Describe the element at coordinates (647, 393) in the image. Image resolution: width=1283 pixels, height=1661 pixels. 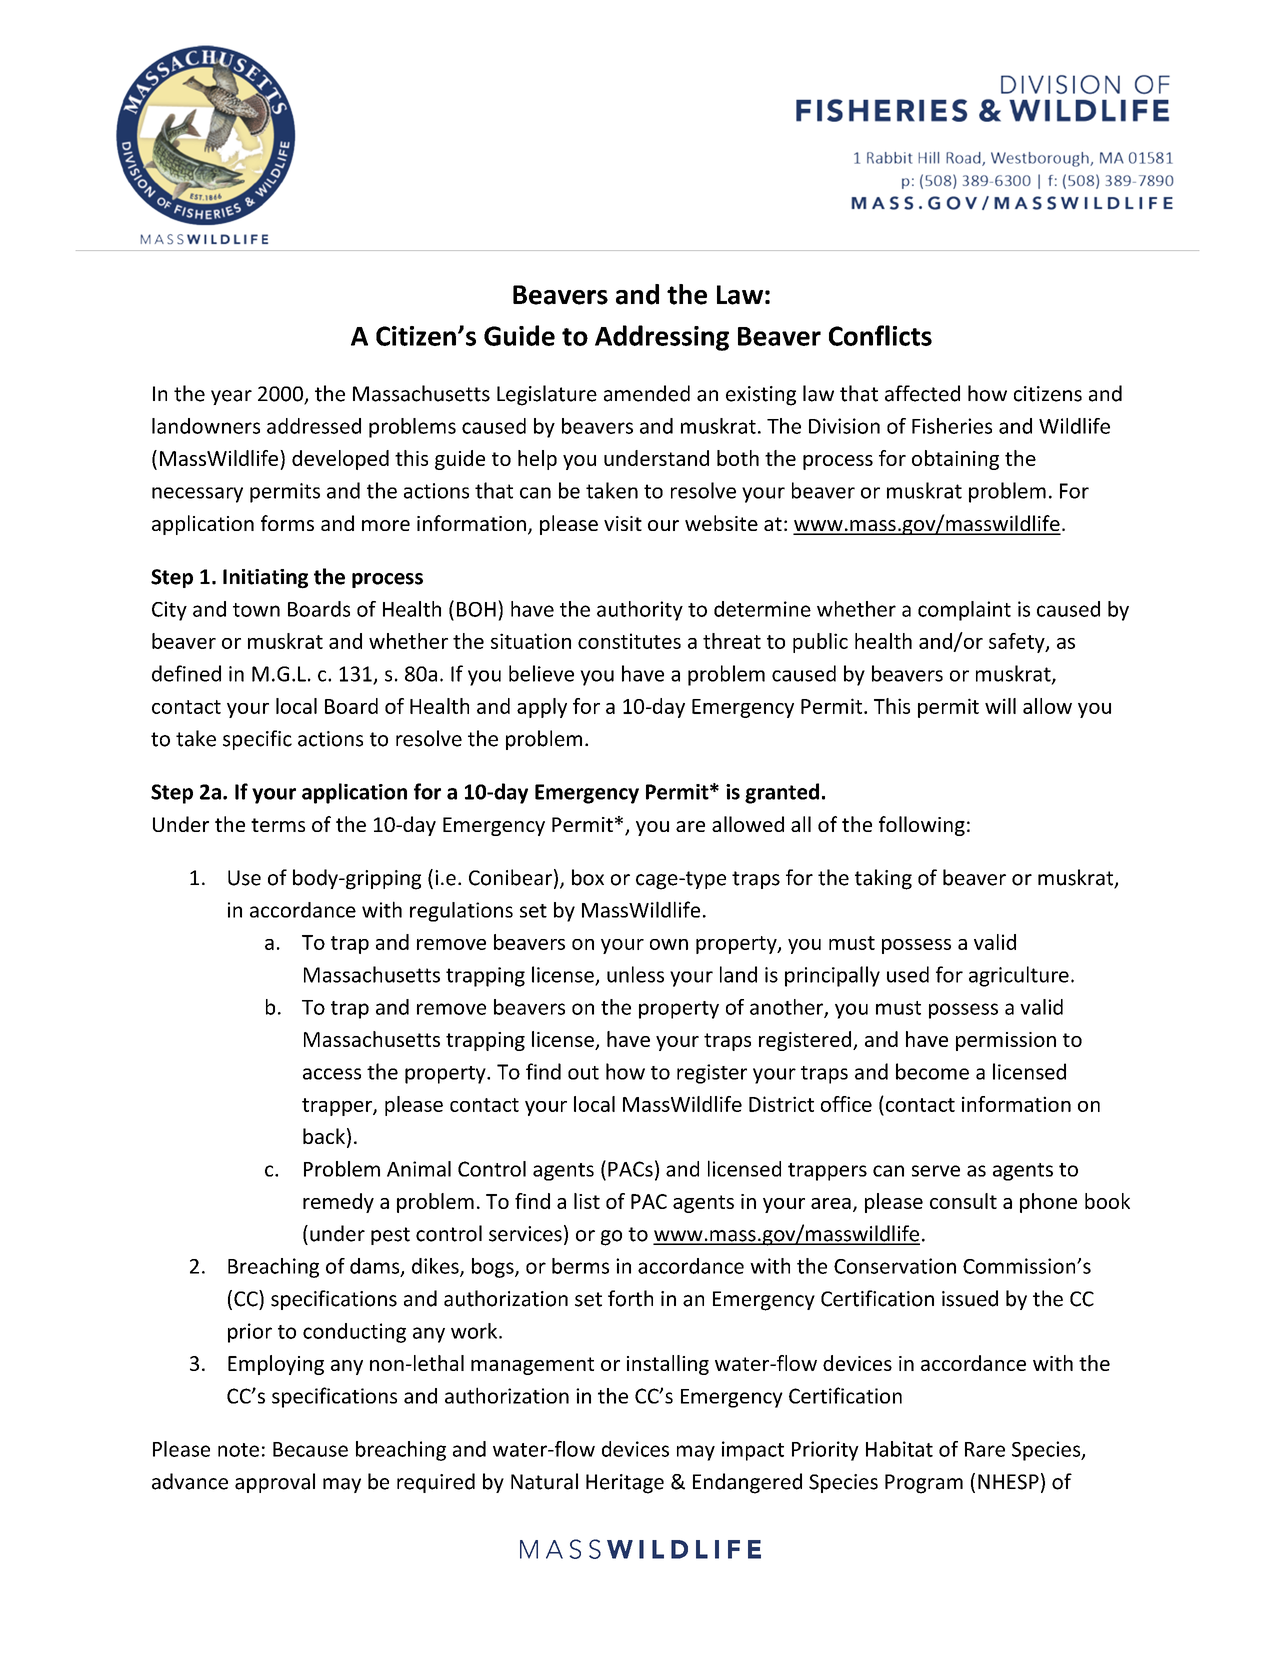
I see `amended` at that location.
